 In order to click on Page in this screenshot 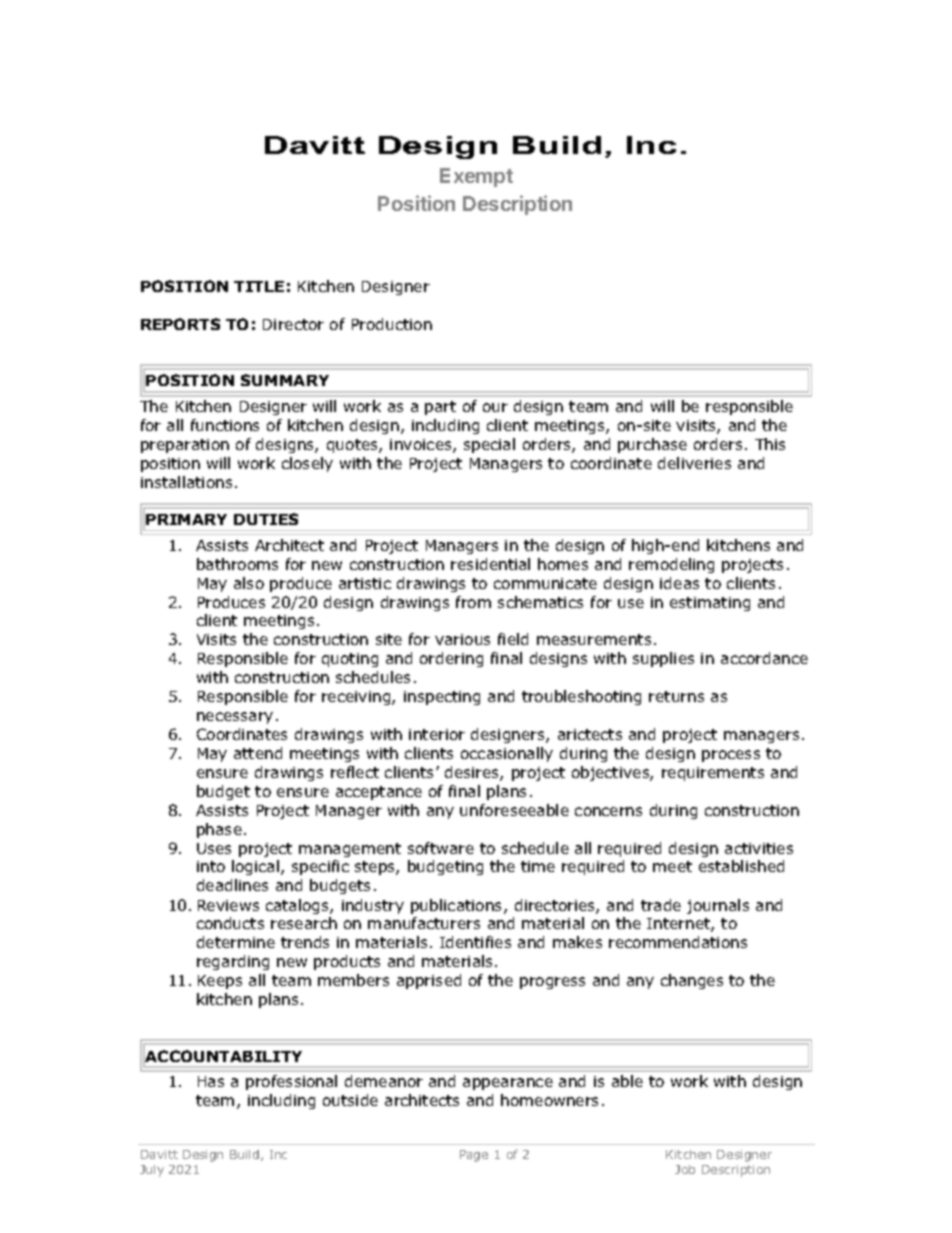, I will do `click(474, 1156)`.
